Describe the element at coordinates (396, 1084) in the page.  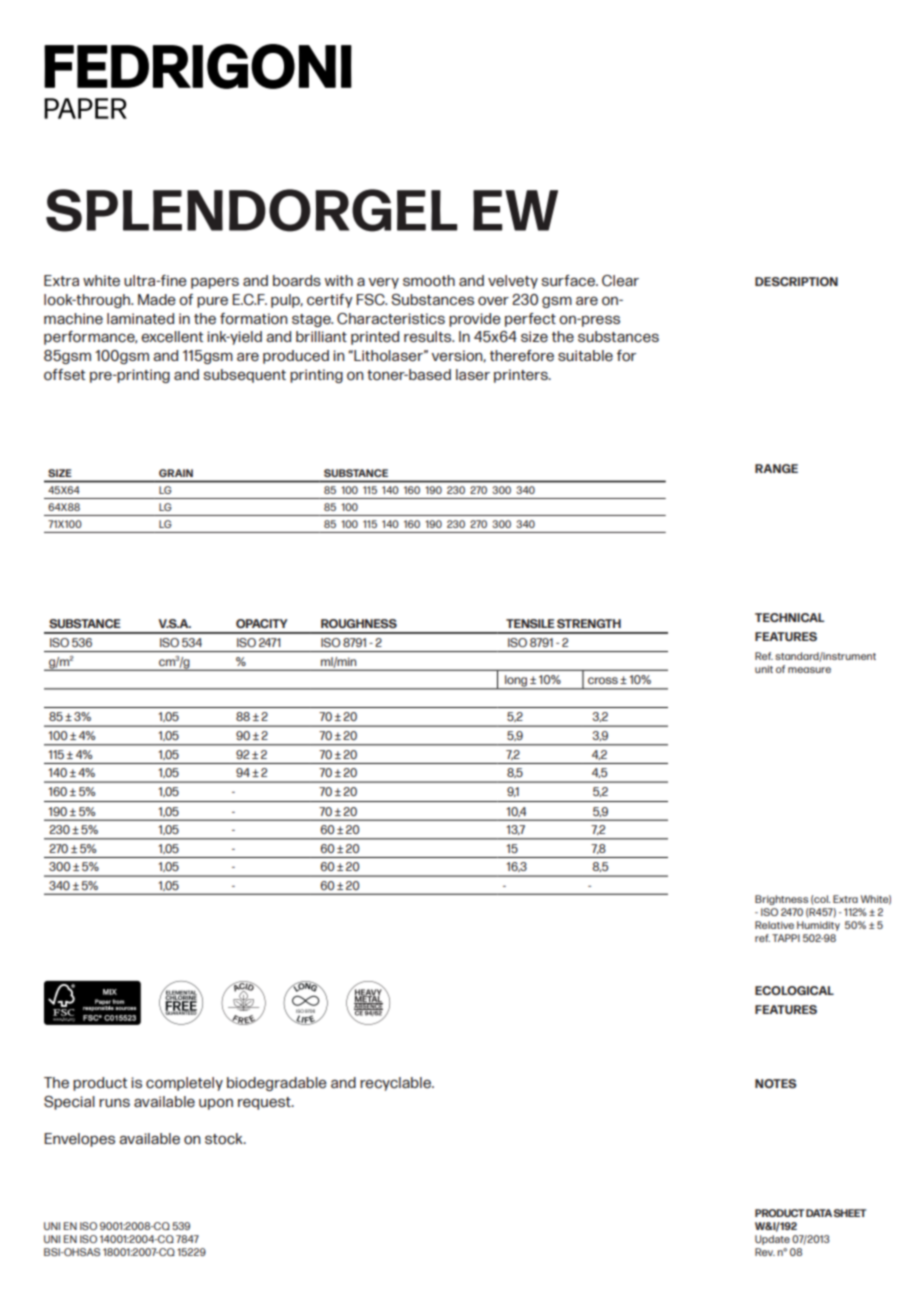
I see `recyclable` at that location.
